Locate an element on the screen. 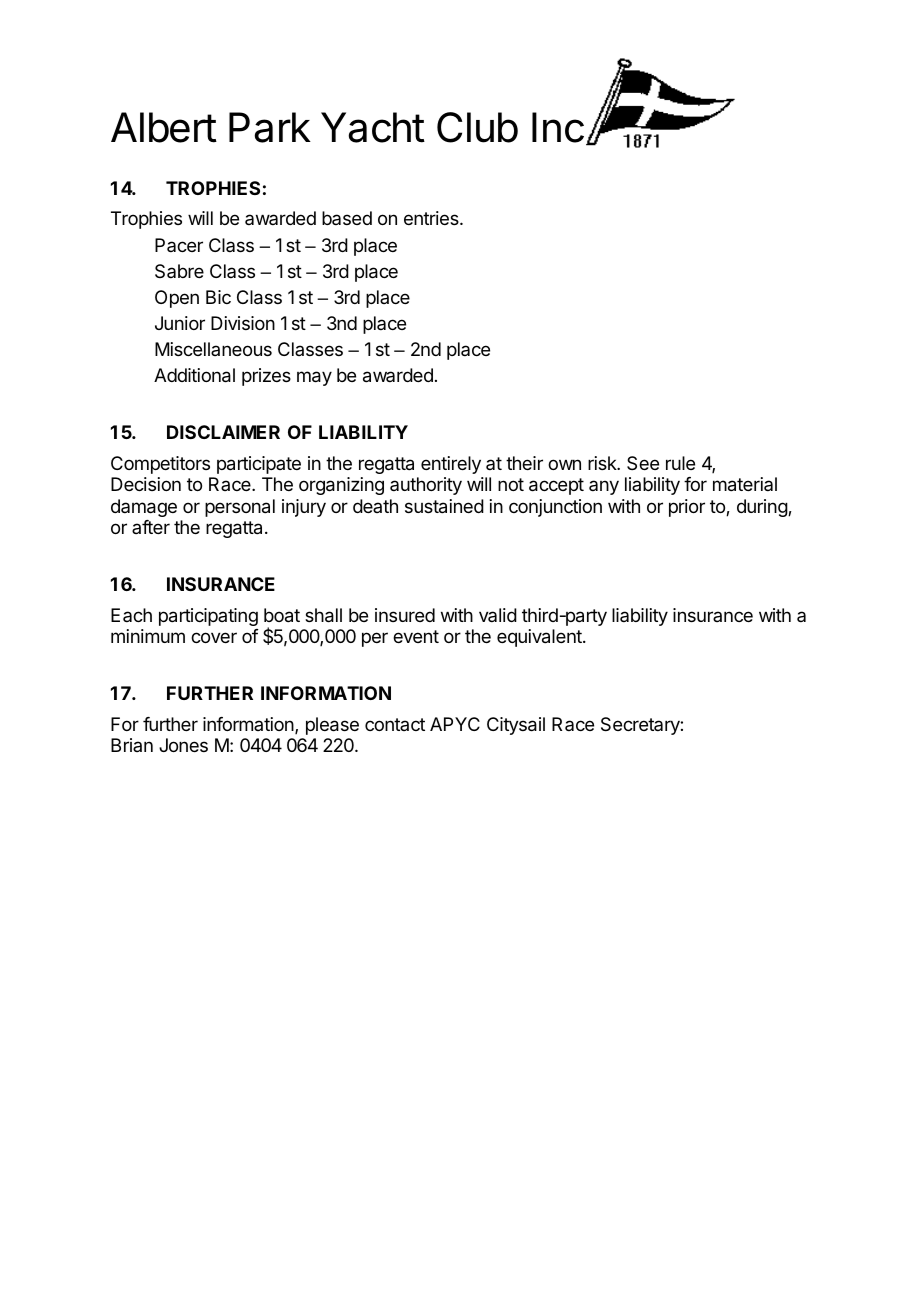  entirely is located at coordinates (451, 465).
